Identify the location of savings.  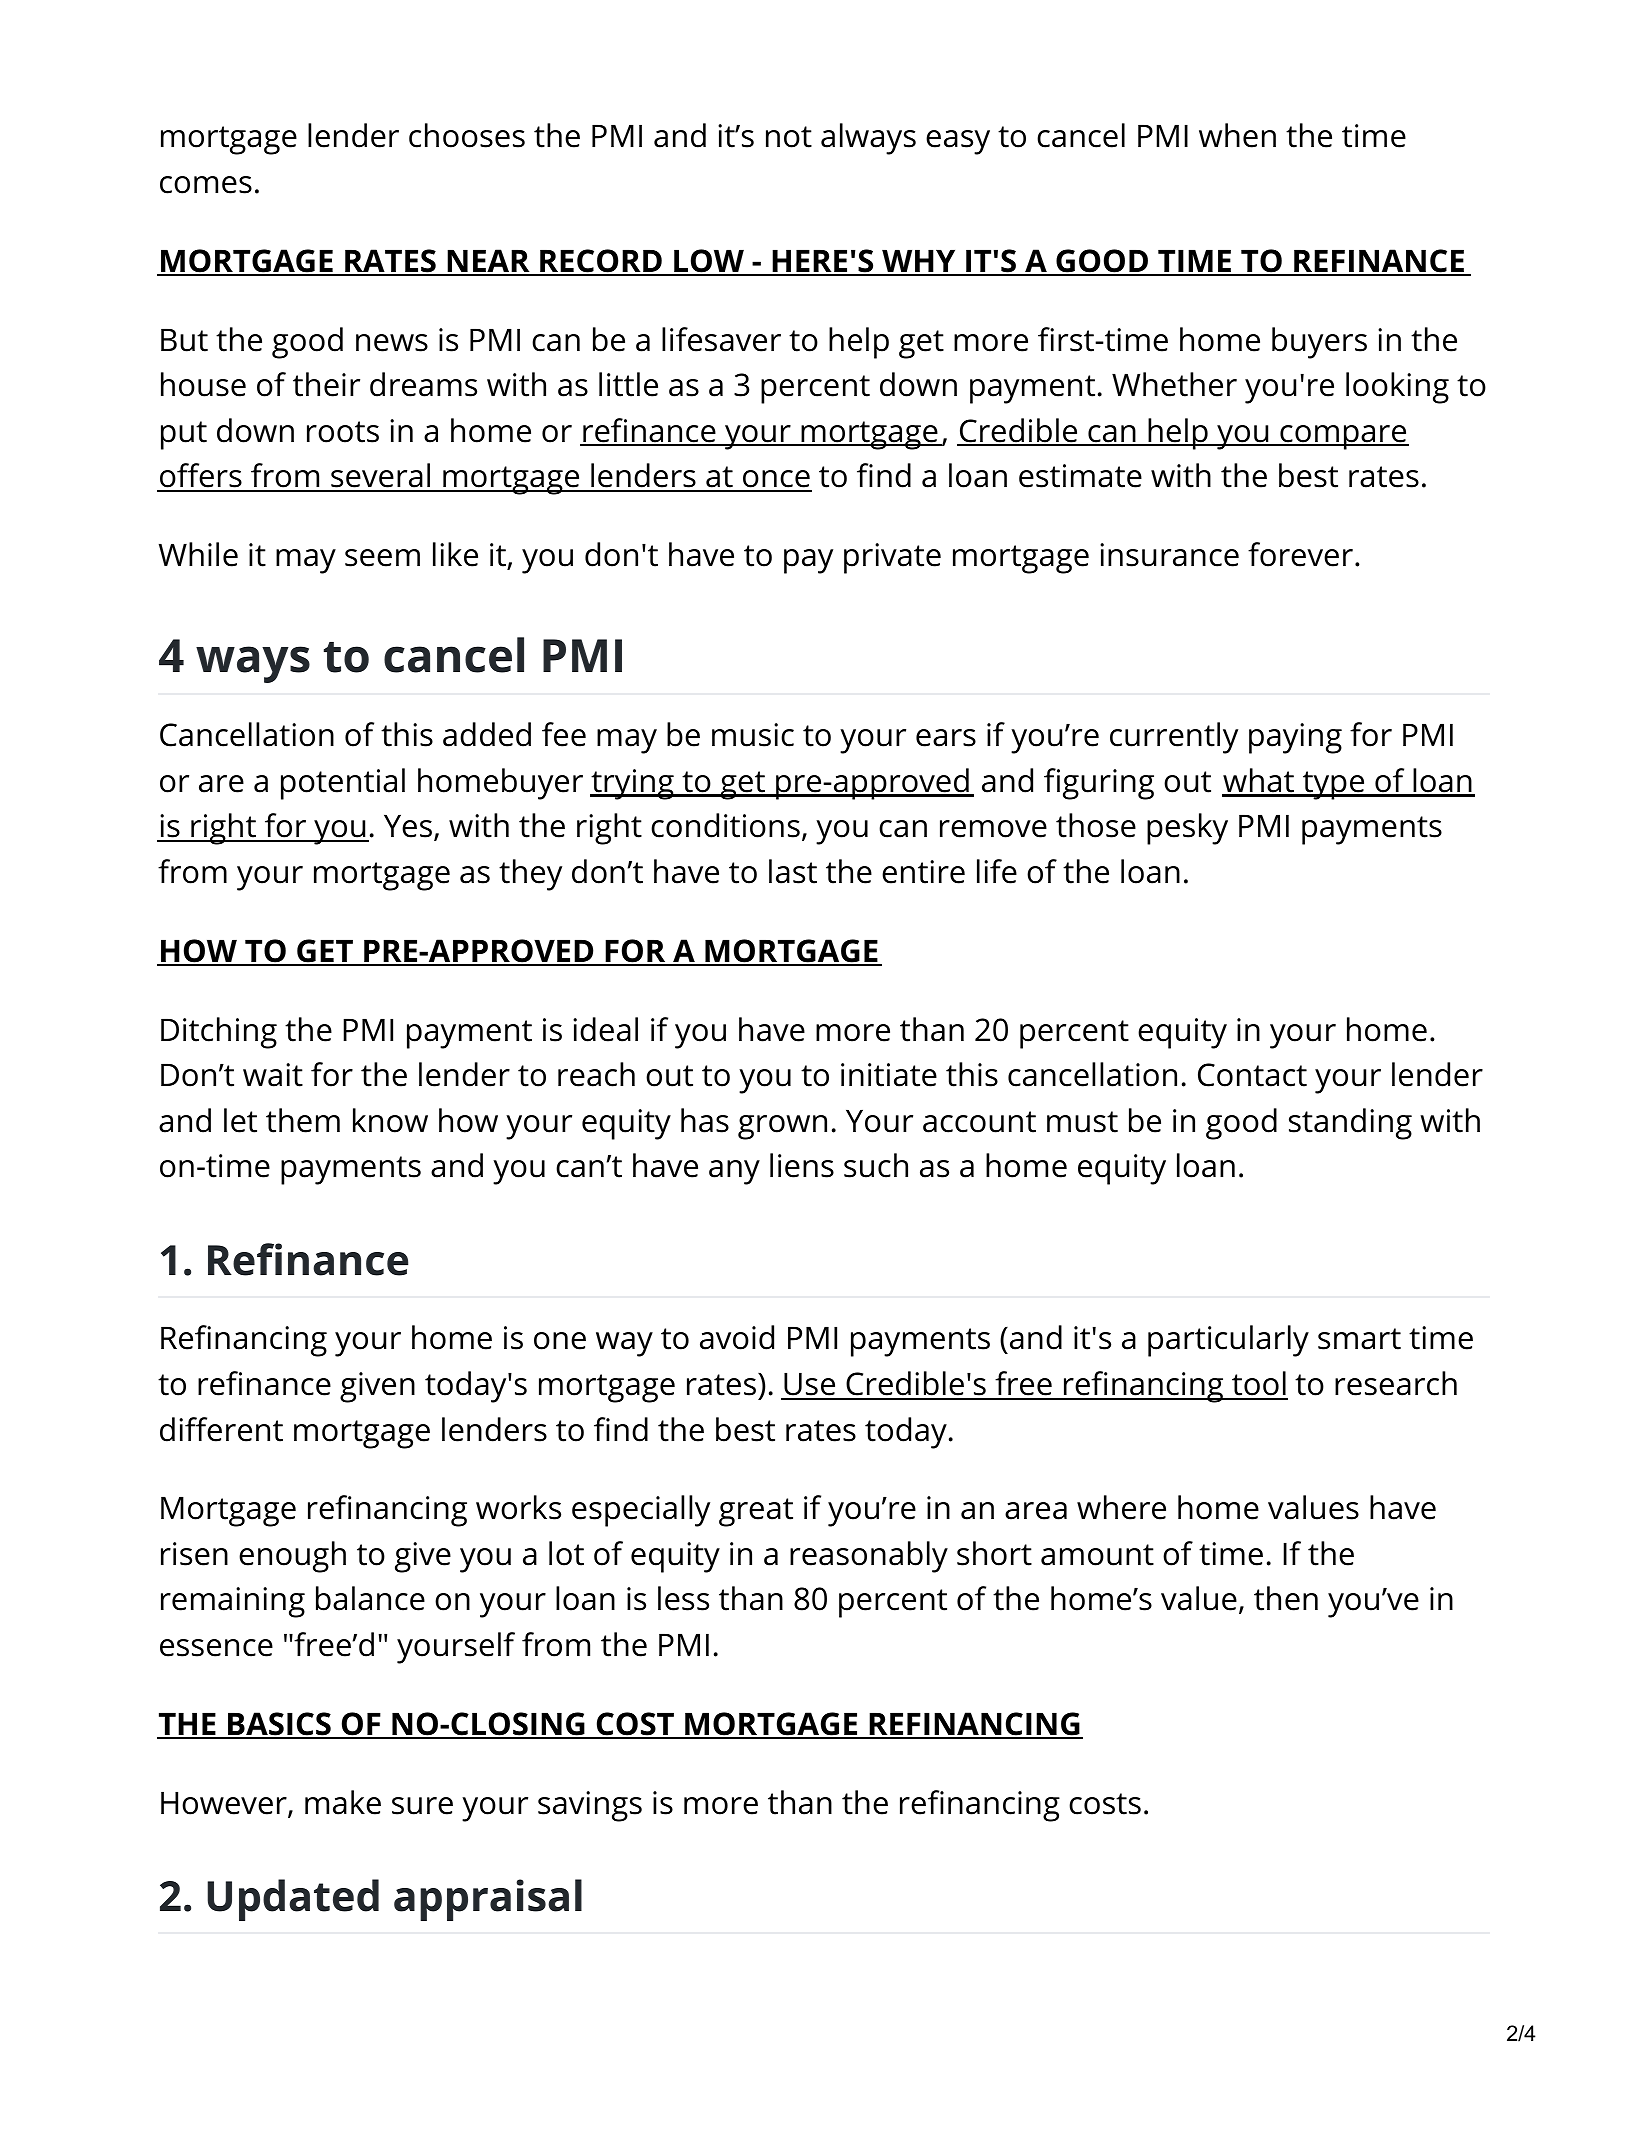
(590, 1806).
